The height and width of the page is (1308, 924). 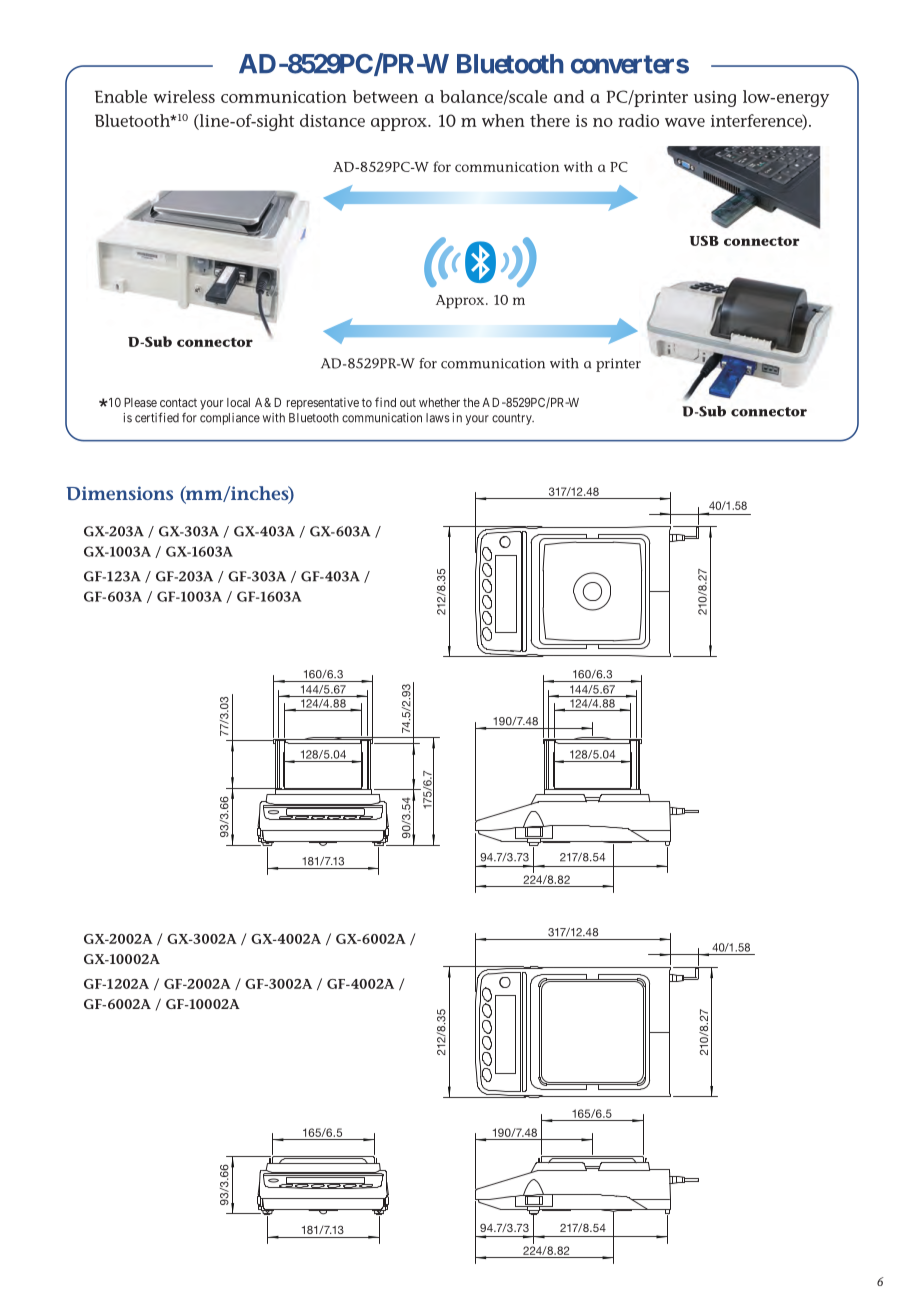 I want to click on laws, so click(x=438, y=418).
